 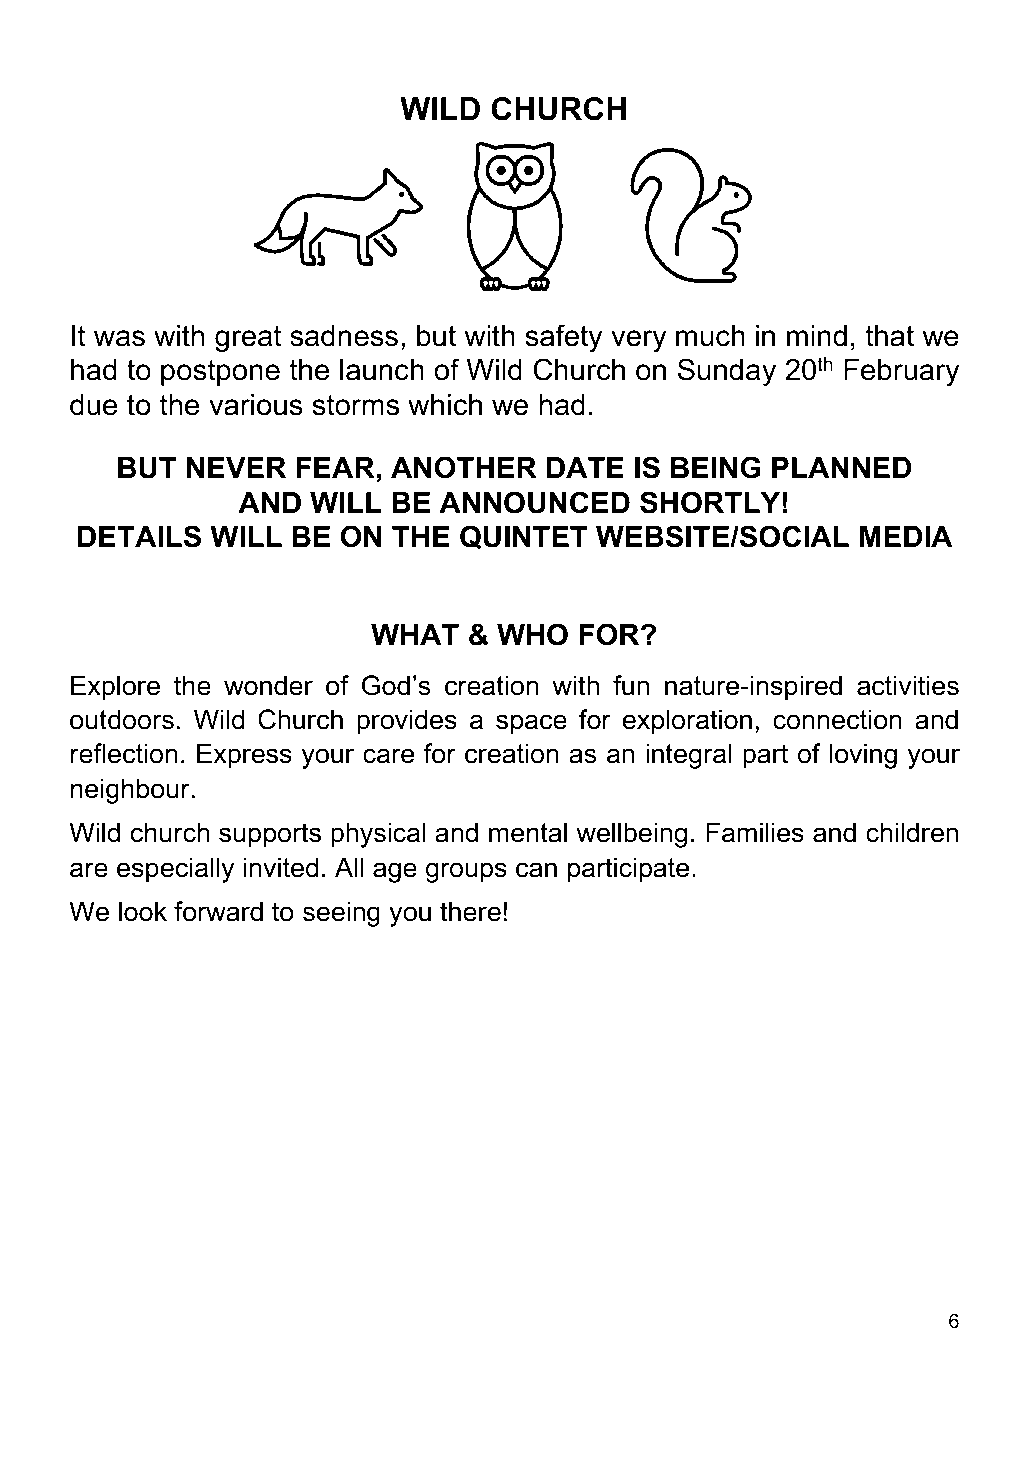 What do you see at coordinates (139, 536) in the screenshot?
I see `DETAILS` at bounding box center [139, 536].
